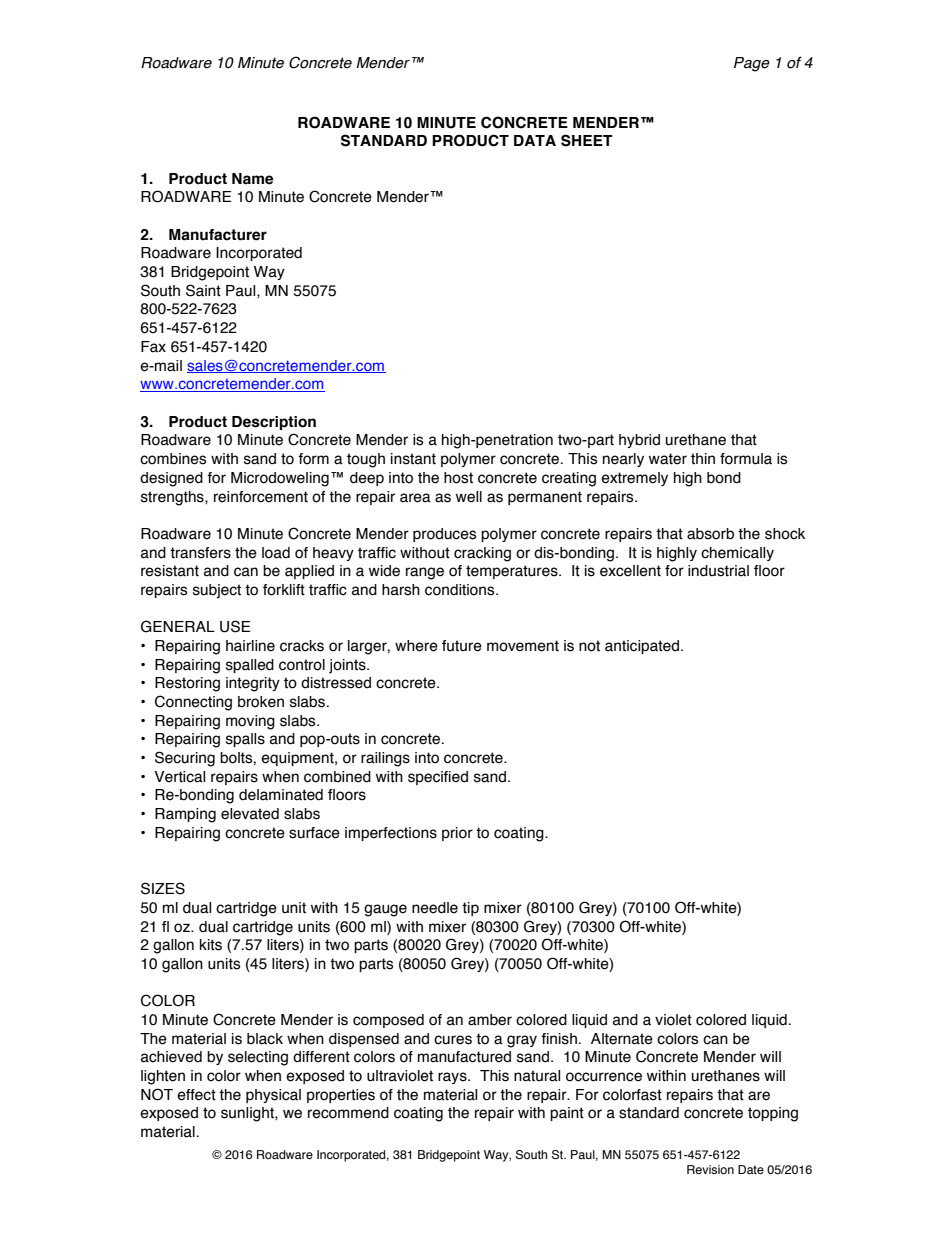 The image size is (952, 1233). Describe the element at coordinates (250, 814) in the document. I see `elevated` at that location.
